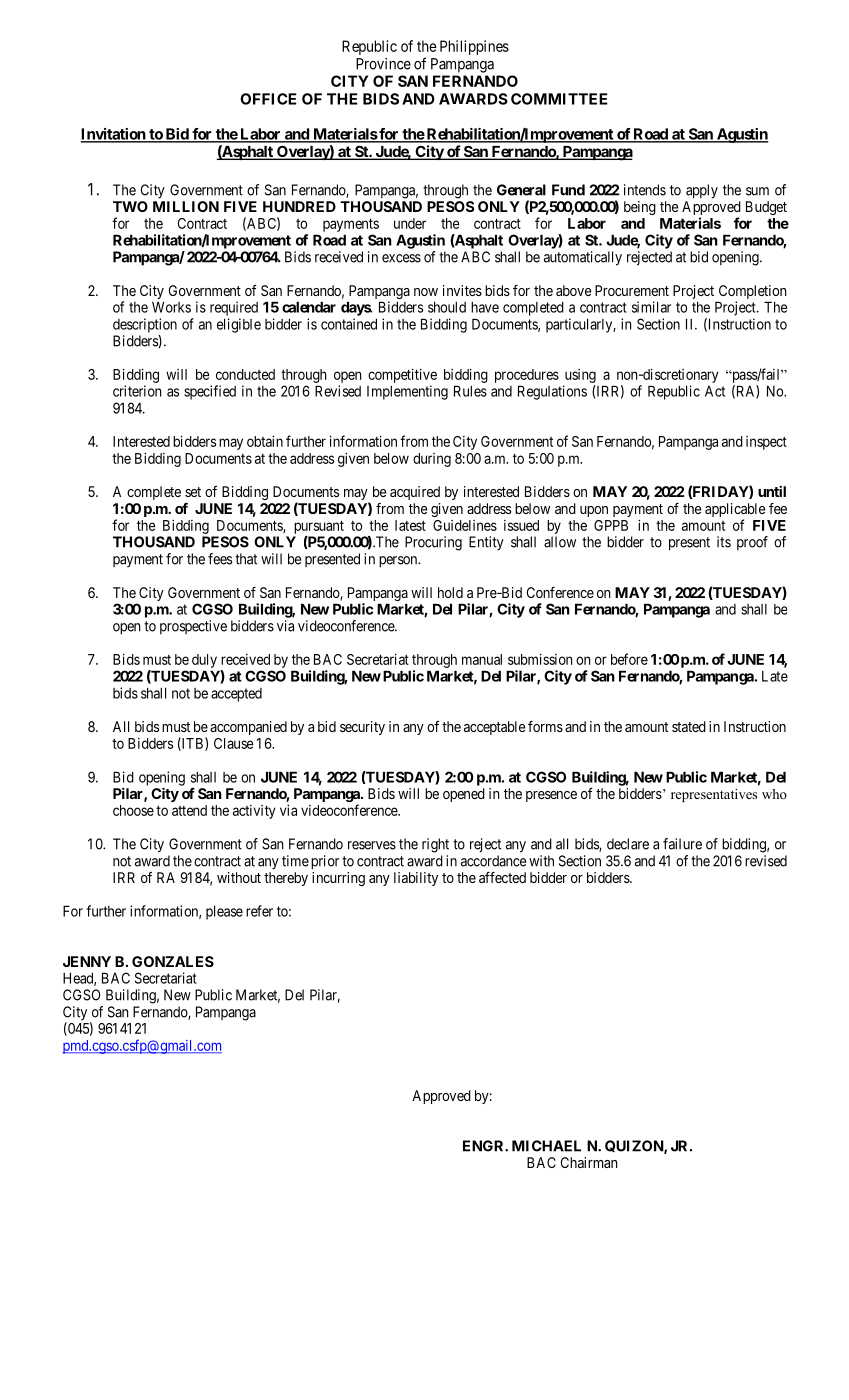  Describe the element at coordinates (137, 391) in the screenshot. I see `criterion` at that location.
